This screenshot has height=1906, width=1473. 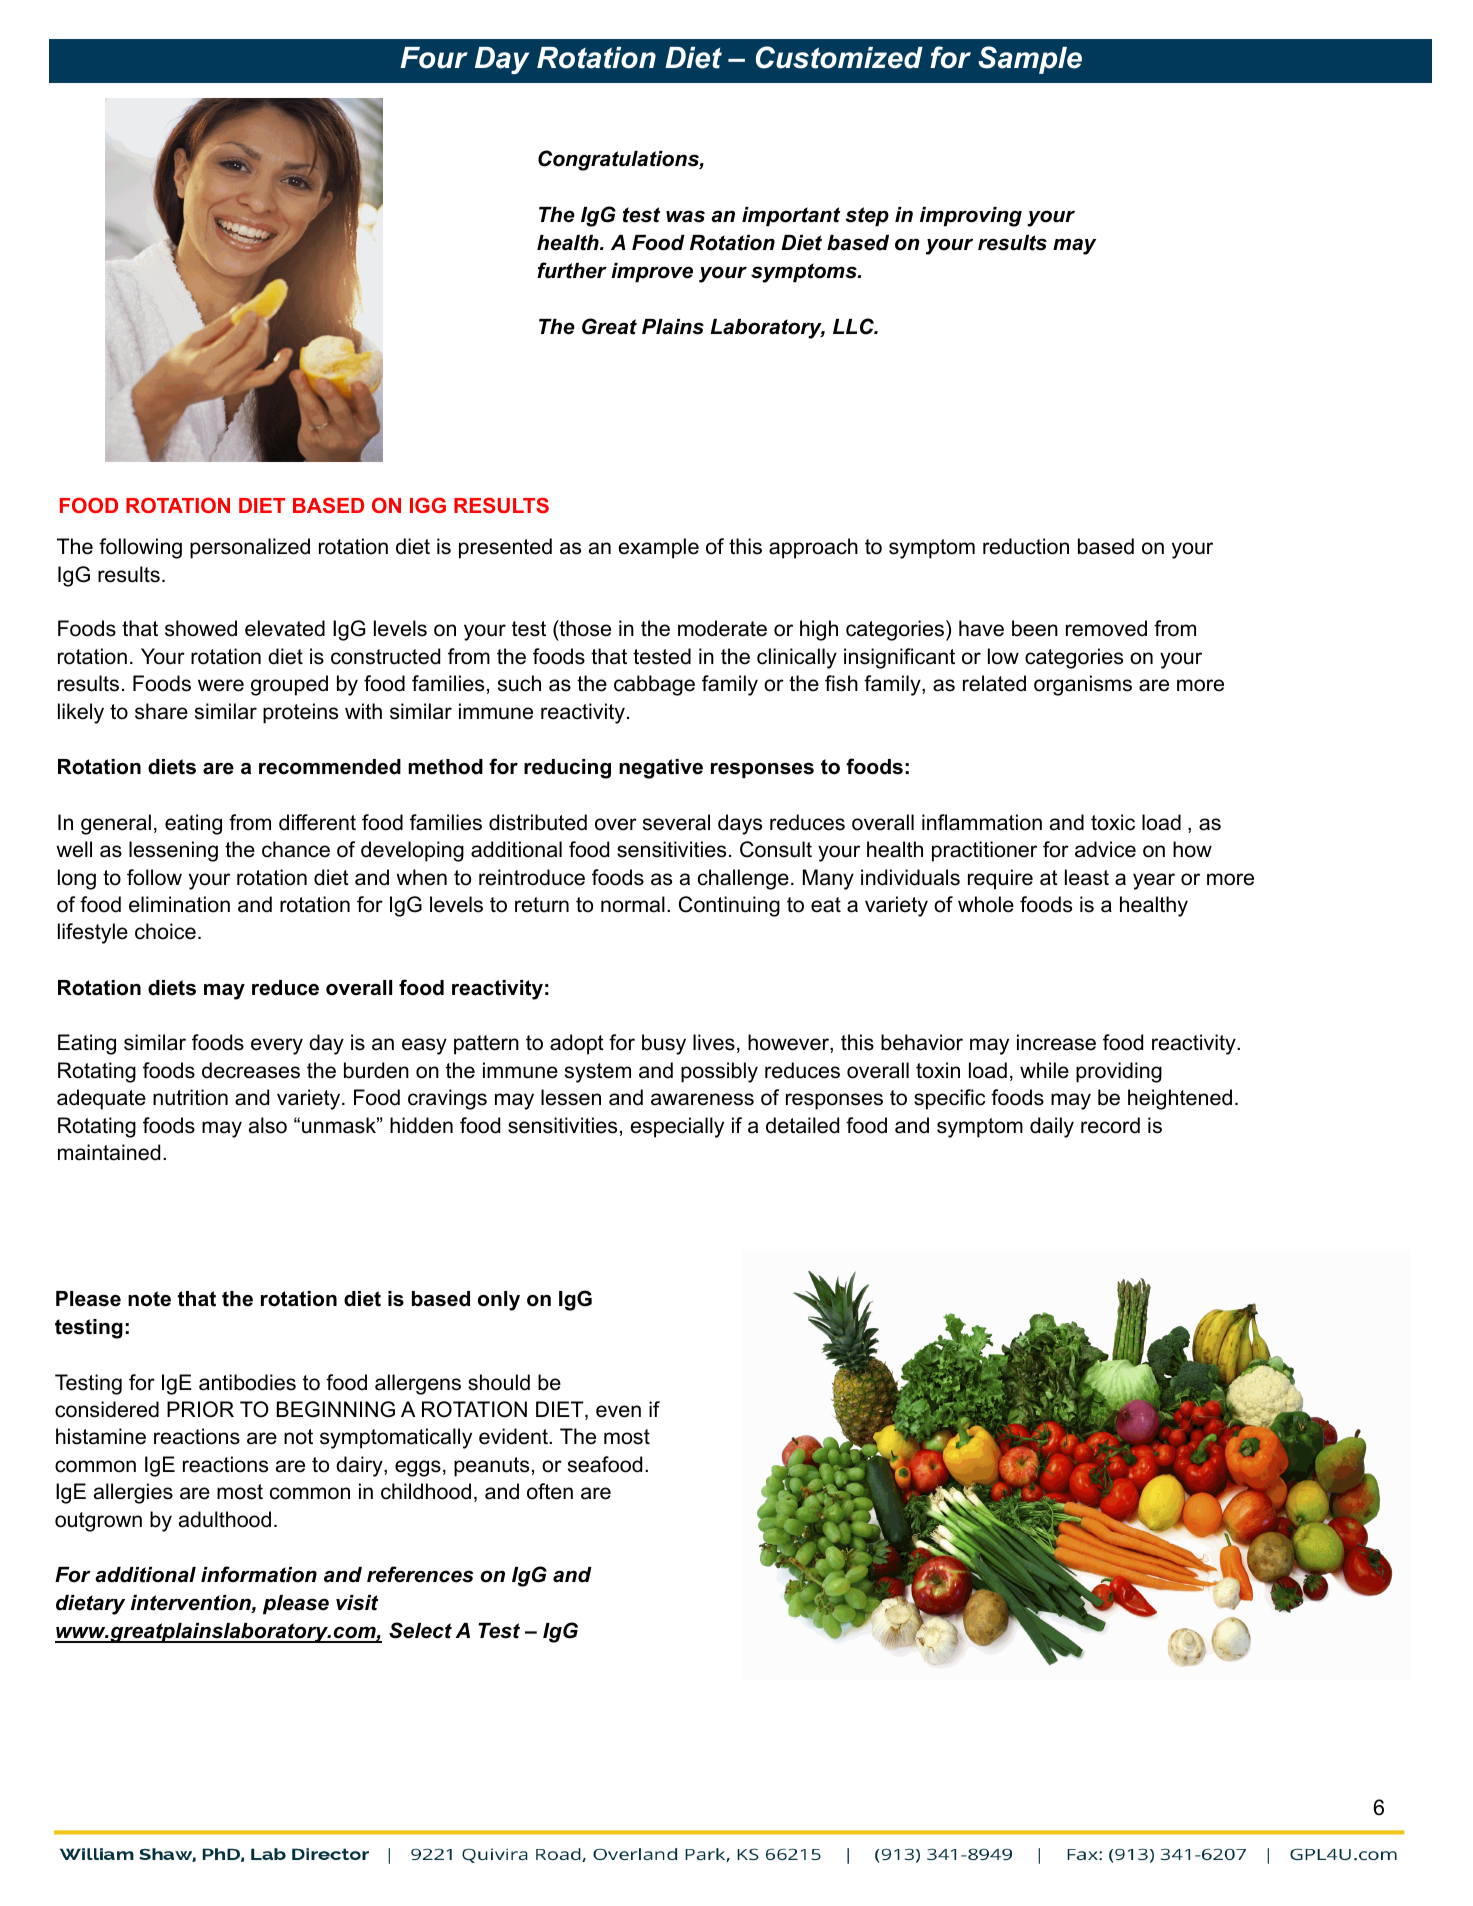 I want to click on often, so click(x=550, y=1491).
